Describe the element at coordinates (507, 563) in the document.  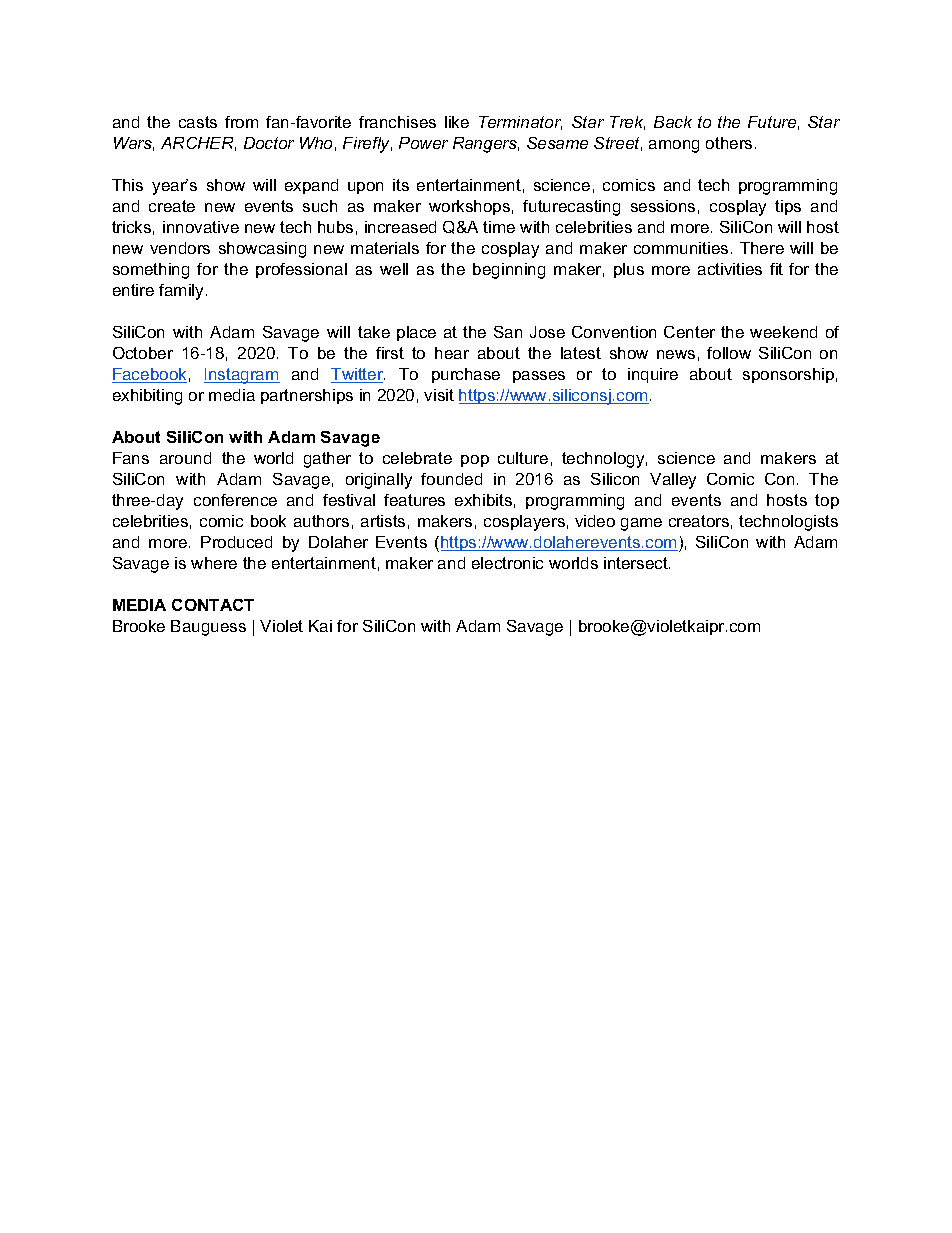
I see `electronic` at that location.
